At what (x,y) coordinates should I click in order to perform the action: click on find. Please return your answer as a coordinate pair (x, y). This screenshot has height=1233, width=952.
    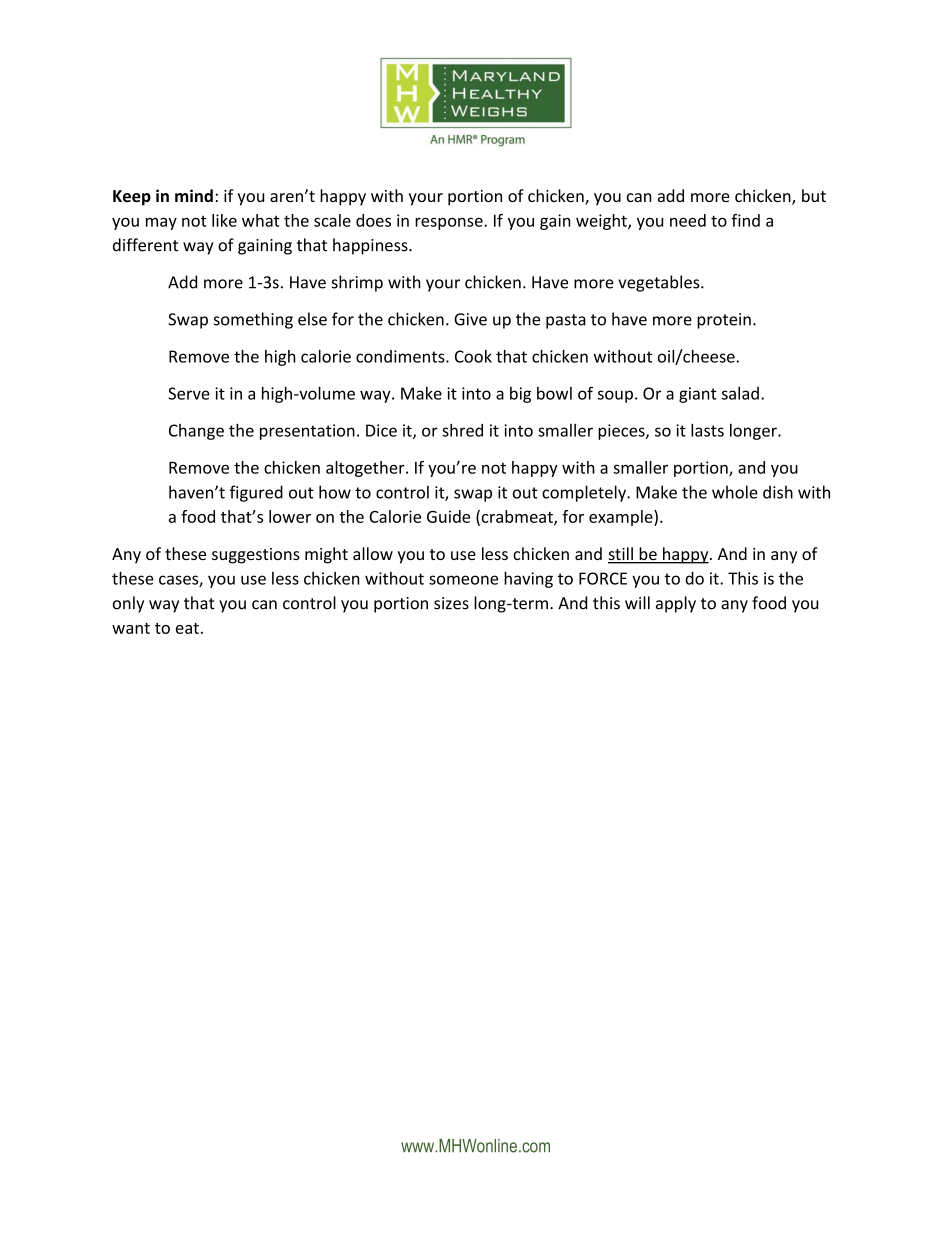
    Looking at the image, I should click on (745, 220).
